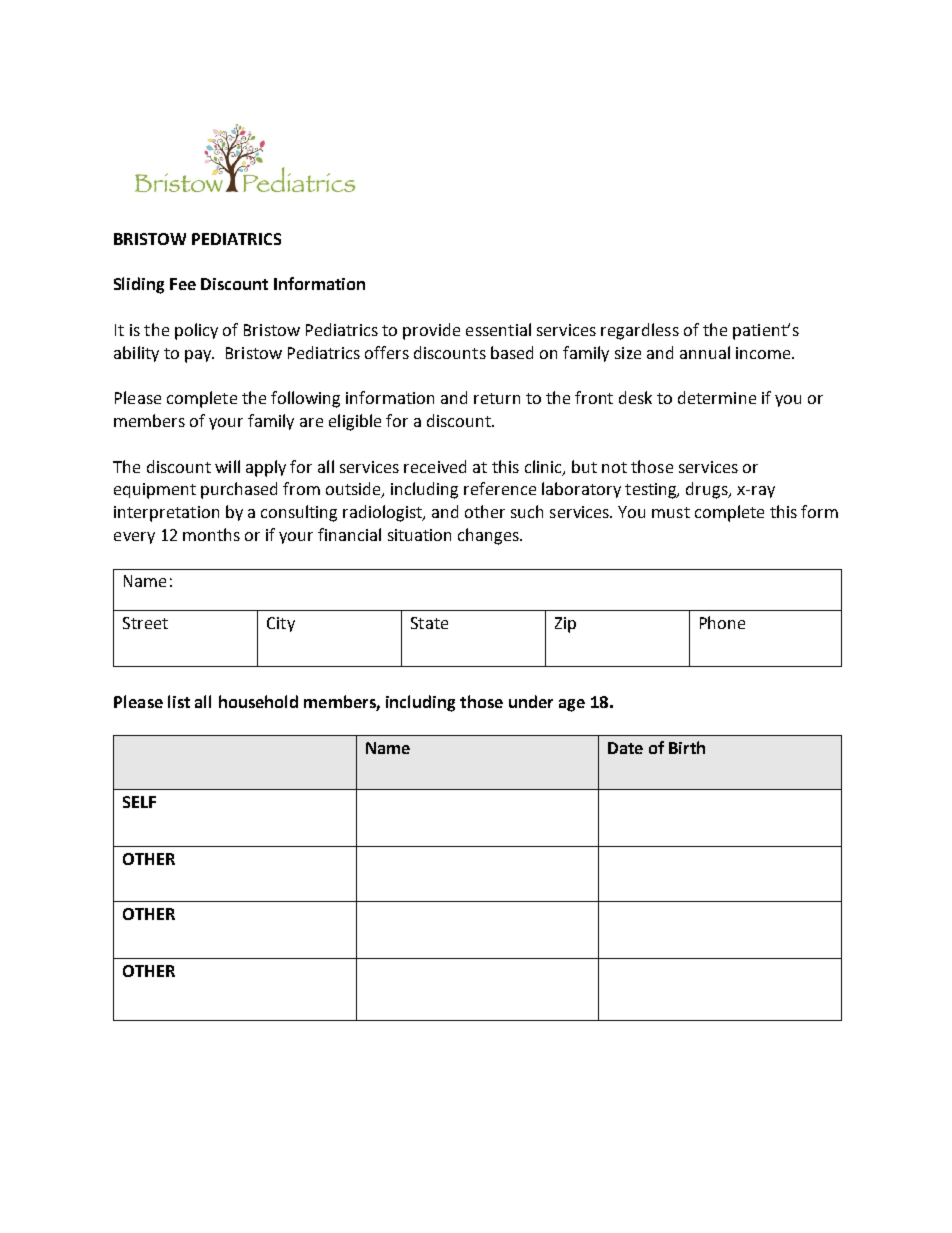 The height and width of the document is (1233, 952). What do you see at coordinates (640, 331) in the document?
I see `regardless` at bounding box center [640, 331].
